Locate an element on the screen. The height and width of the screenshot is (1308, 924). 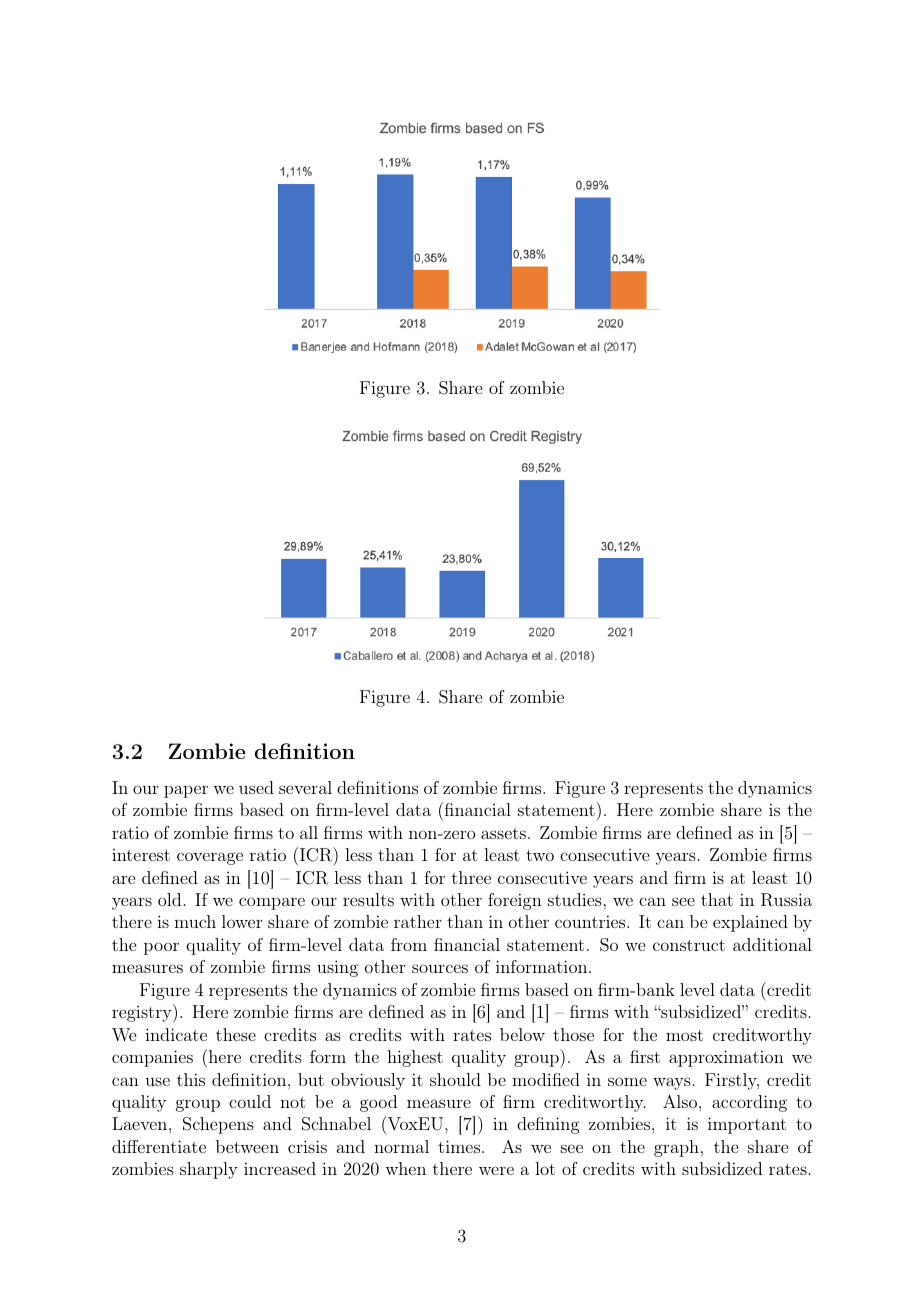
graph is located at coordinates (676, 1148).
